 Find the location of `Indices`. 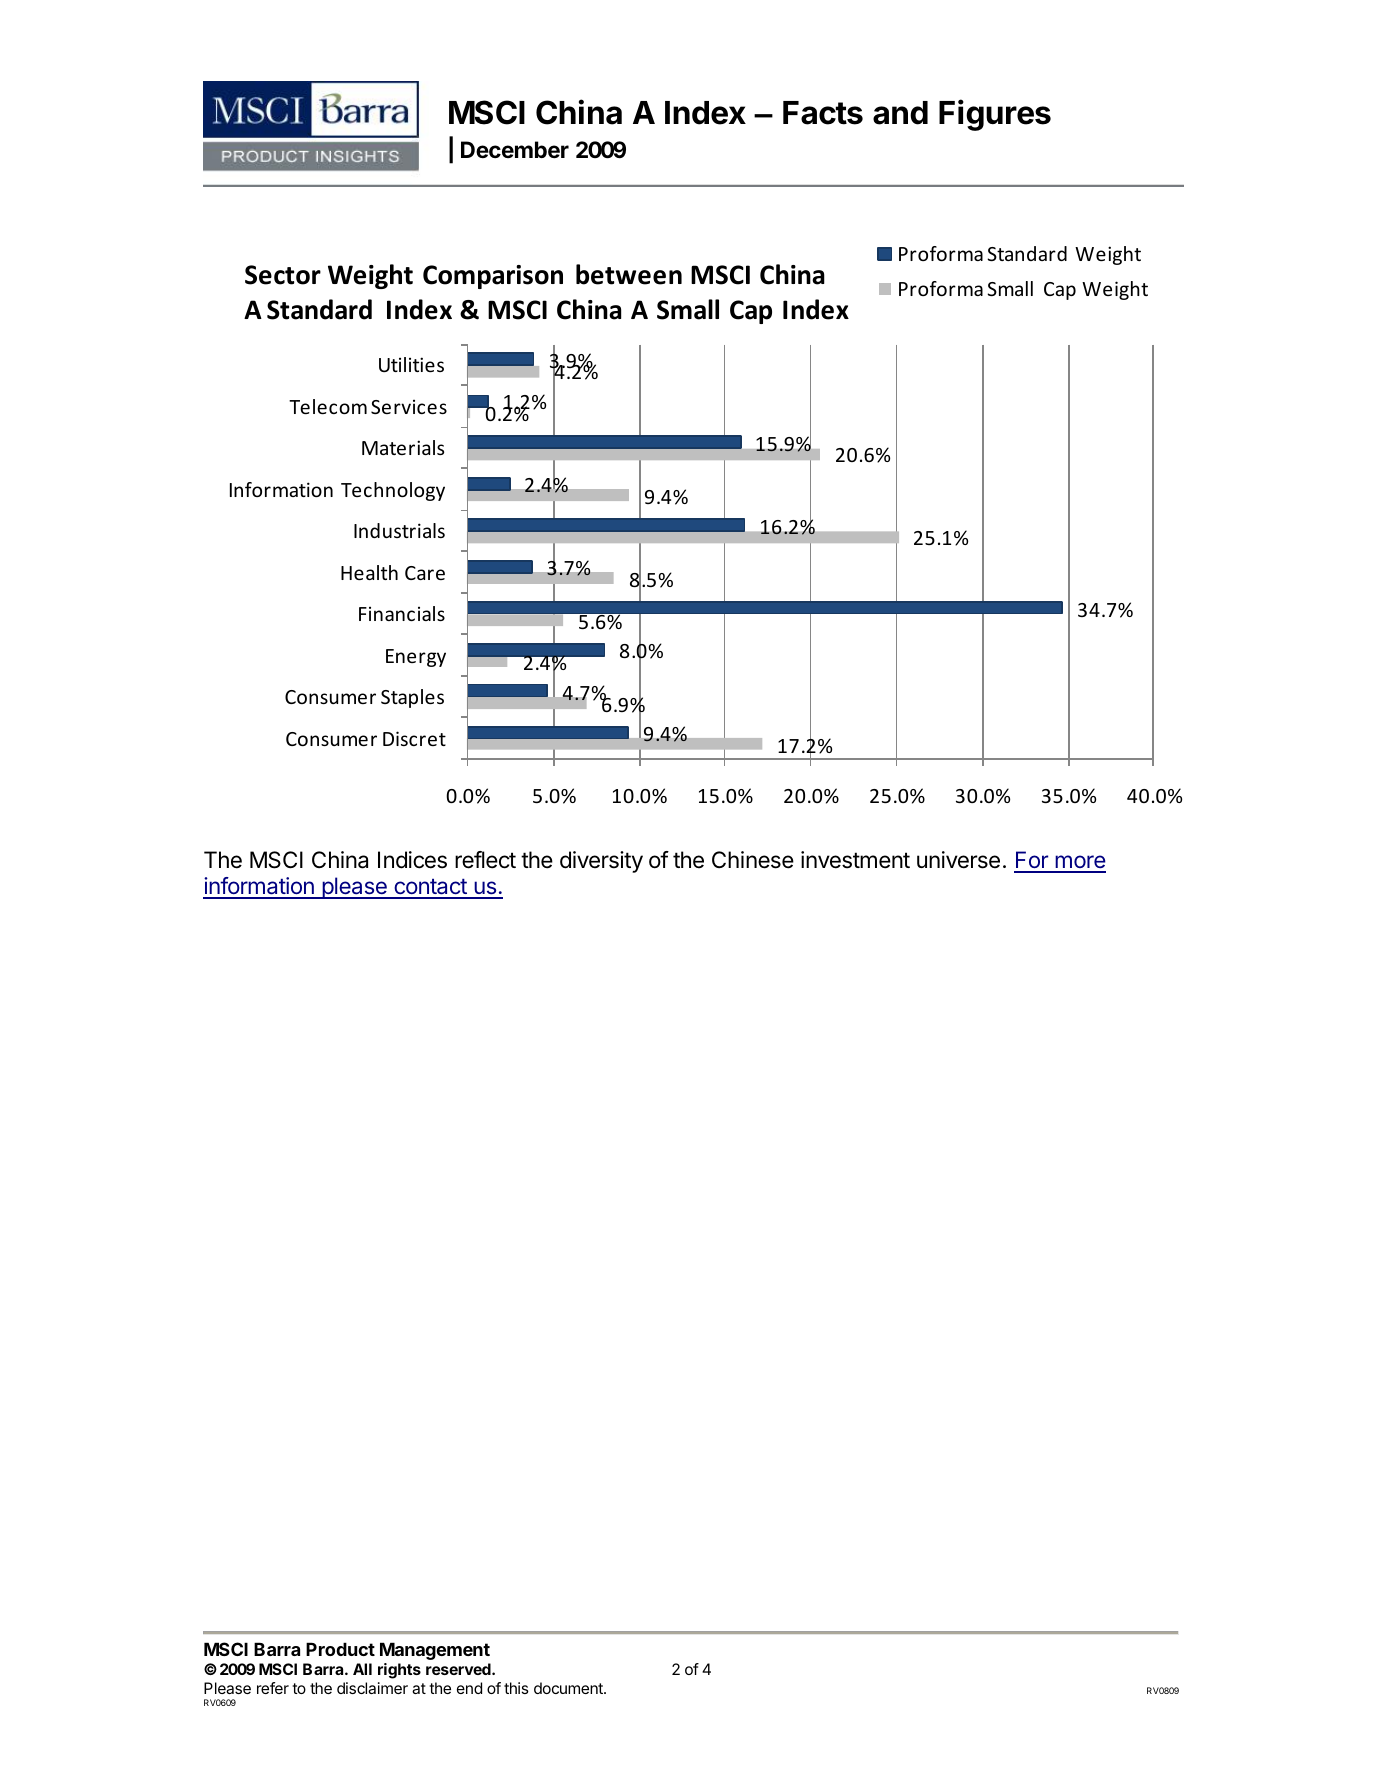

Indices is located at coordinates (412, 860).
